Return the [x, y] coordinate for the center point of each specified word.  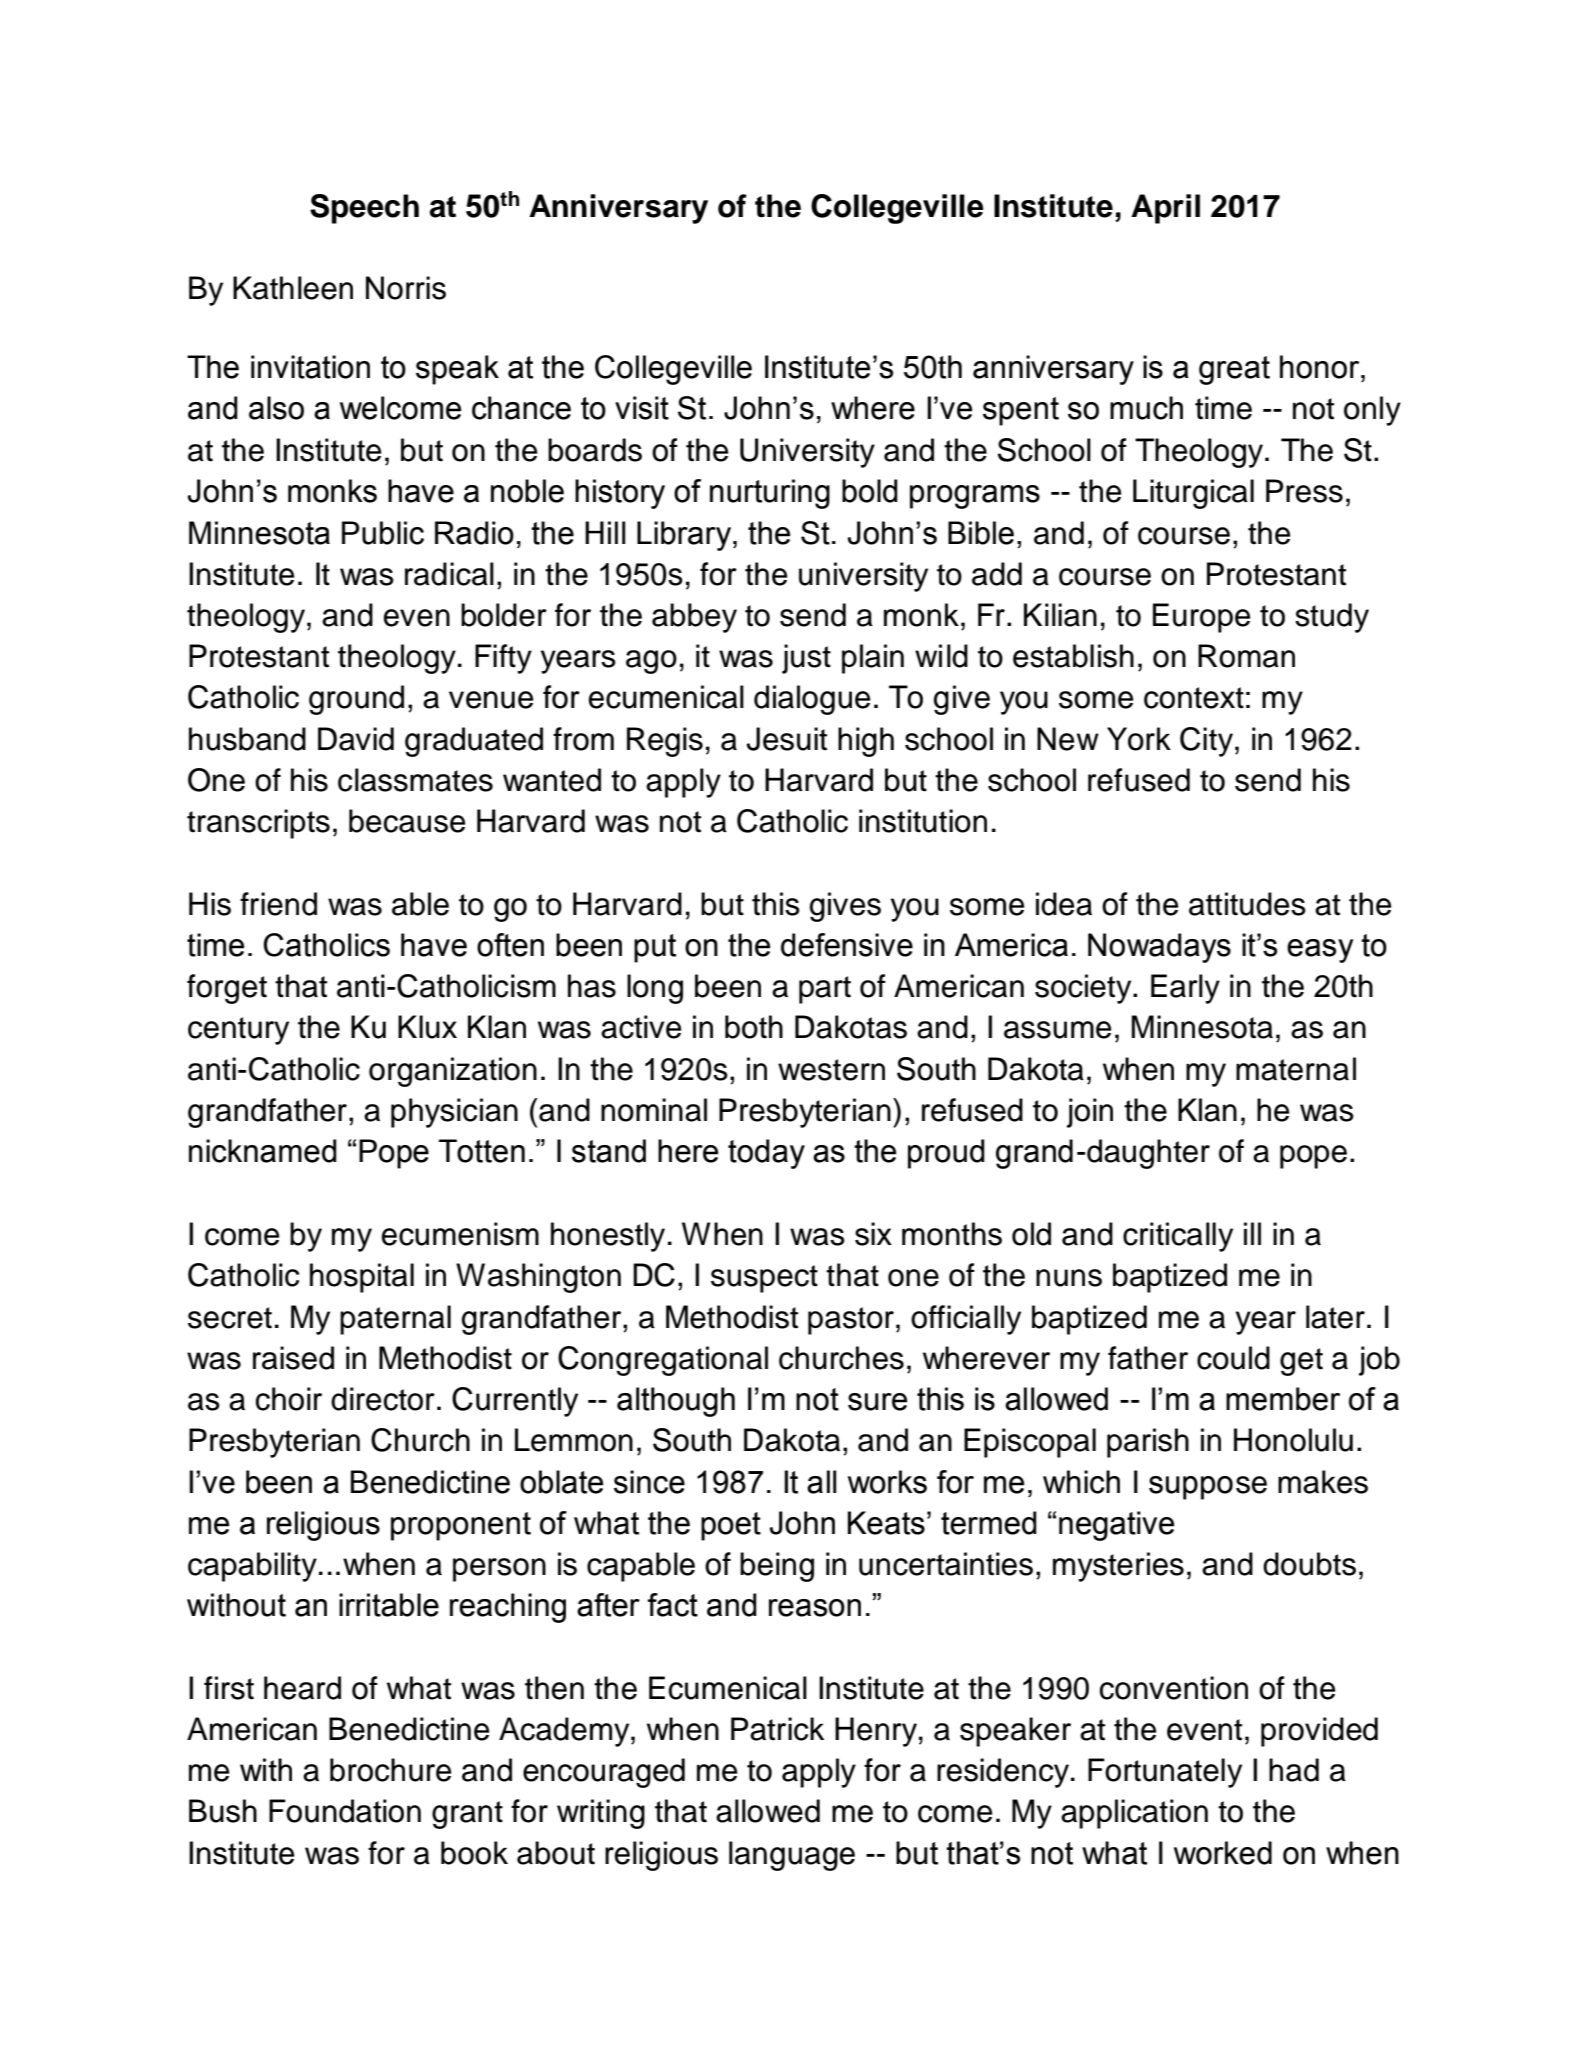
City [1208, 742]
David [356, 739]
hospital [362, 1278]
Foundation [345, 1811]
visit [642, 408]
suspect [764, 1279]
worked [1223, 1853]
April [1165, 209]
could [1233, 1358]
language [792, 1856]
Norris [406, 288]
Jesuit [786, 739]
